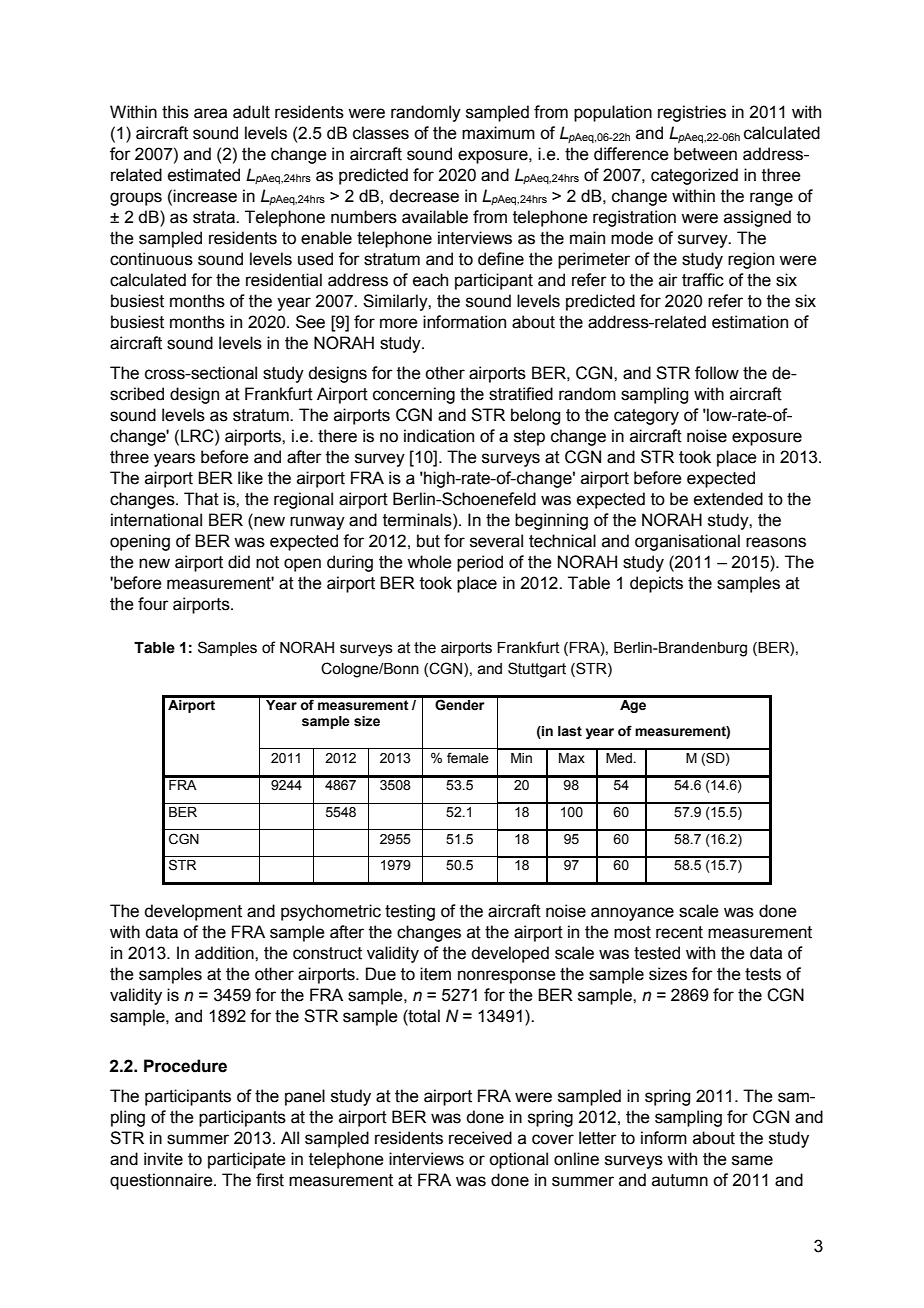 The image size is (924, 1308). Describe the element at coordinates (247, 1160) in the screenshot. I see `participate` at that location.
